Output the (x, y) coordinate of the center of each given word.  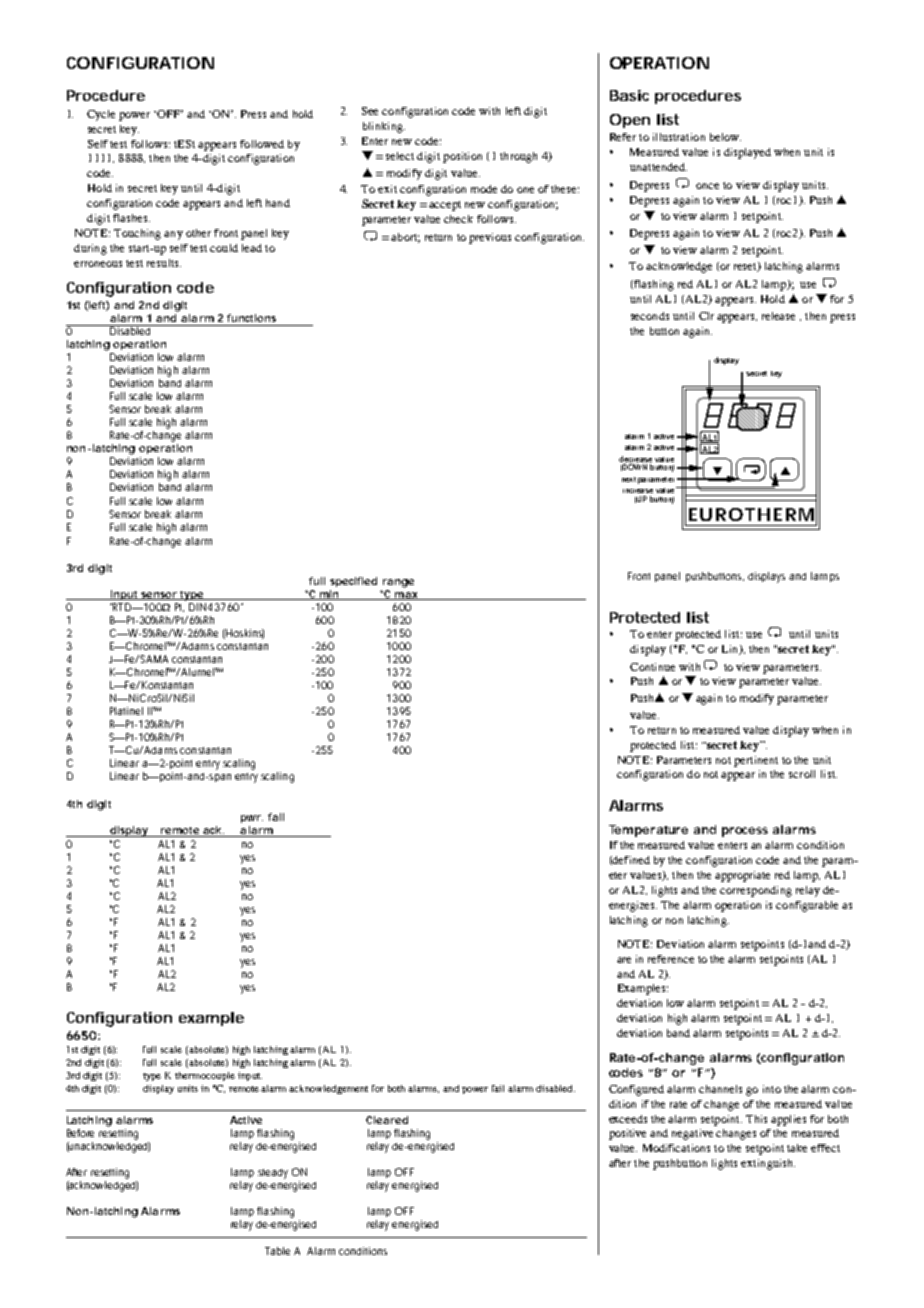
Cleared (387, 1120)
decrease (635, 459)
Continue (652, 667)
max (406, 596)
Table (277, 1251)
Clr (706, 316)
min (328, 595)
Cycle (101, 115)
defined (630, 860)
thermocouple (205, 1076)
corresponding (756, 891)
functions (251, 318)
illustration (679, 137)
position (462, 157)
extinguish (768, 1164)
